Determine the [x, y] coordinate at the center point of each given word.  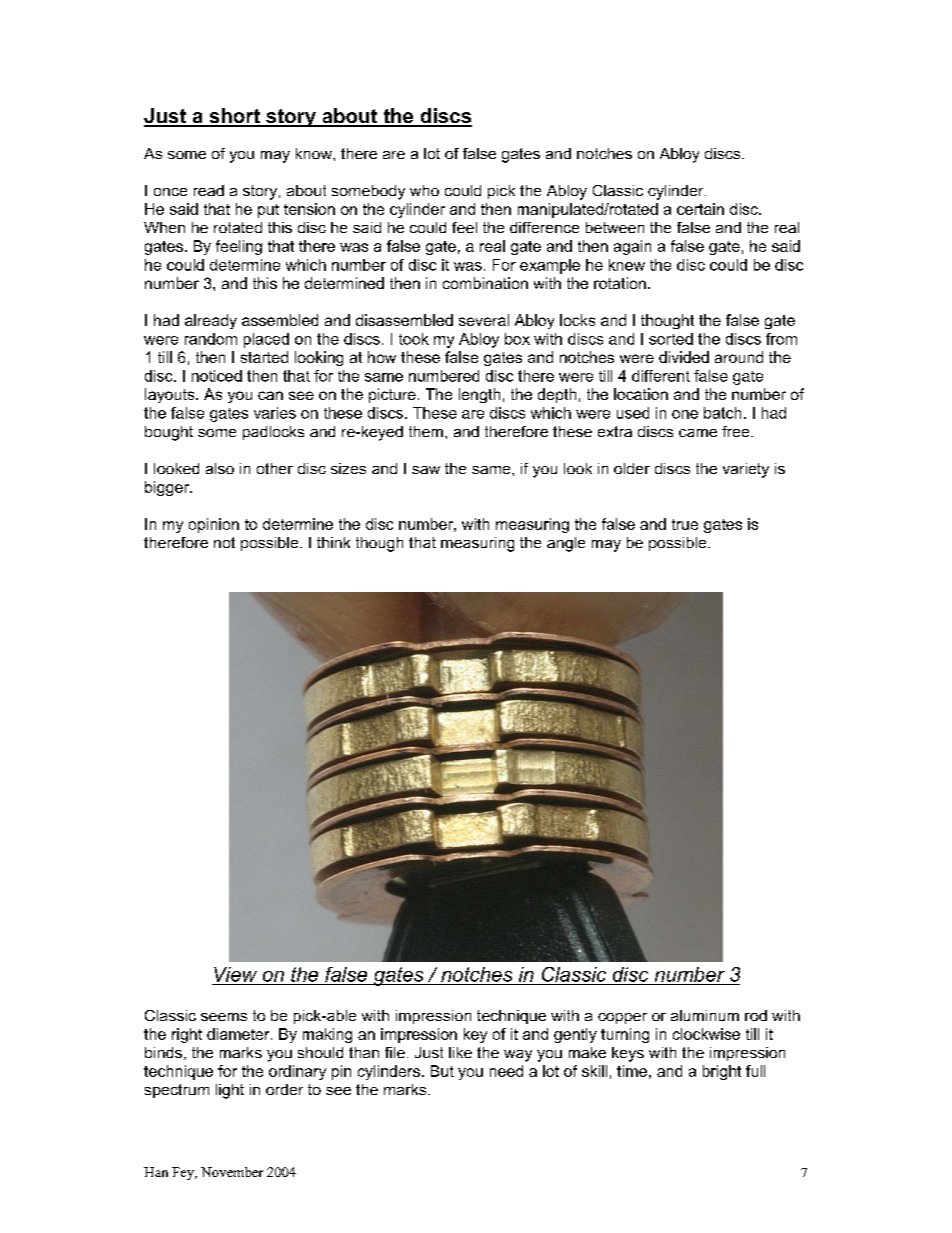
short [234, 117]
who [424, 190]
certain [700, 209]
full [755, 1071]
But [442, 1071]
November [232, 1172]
